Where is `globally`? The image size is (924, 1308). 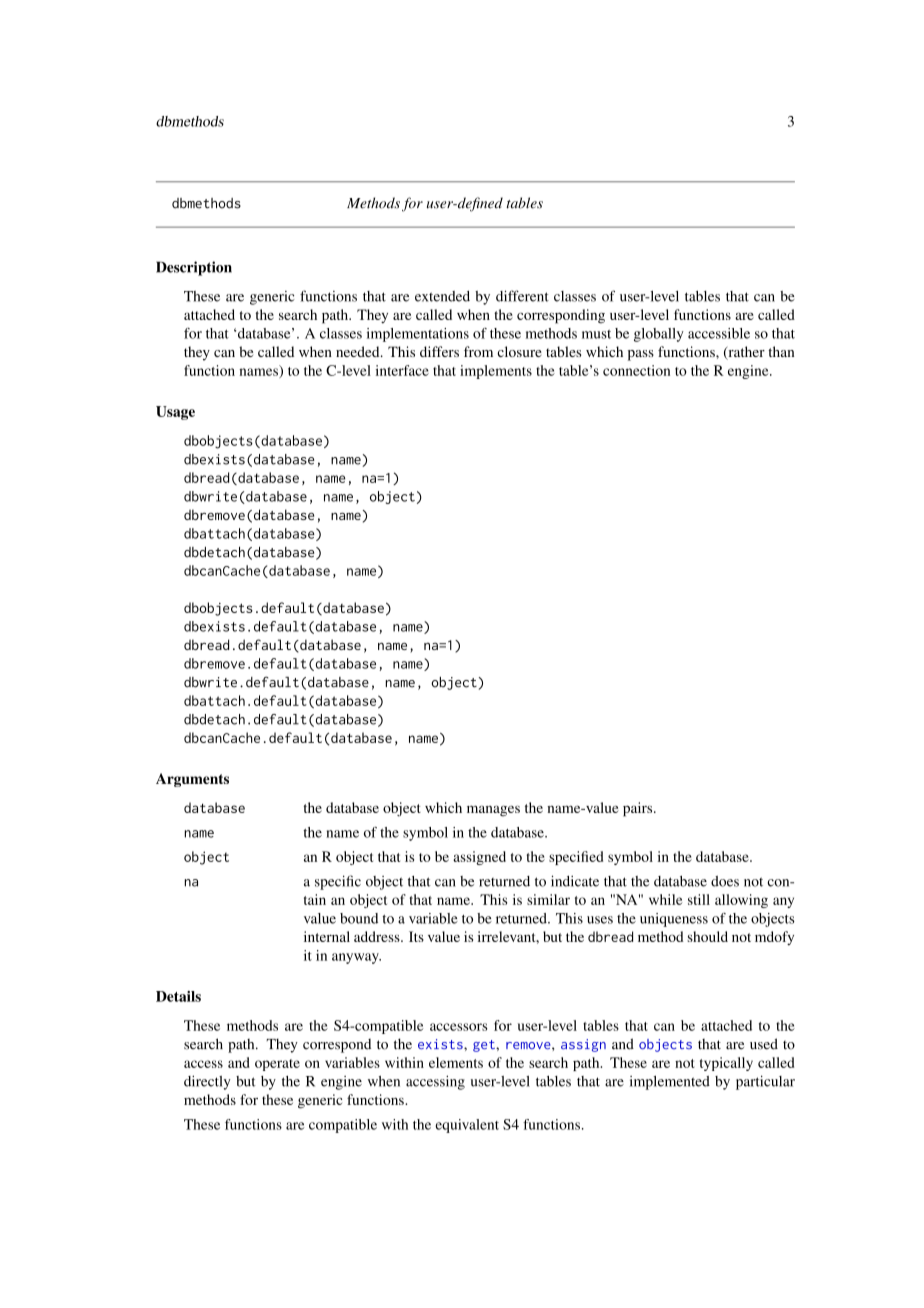 globally is located at coordinates (659, 335).
